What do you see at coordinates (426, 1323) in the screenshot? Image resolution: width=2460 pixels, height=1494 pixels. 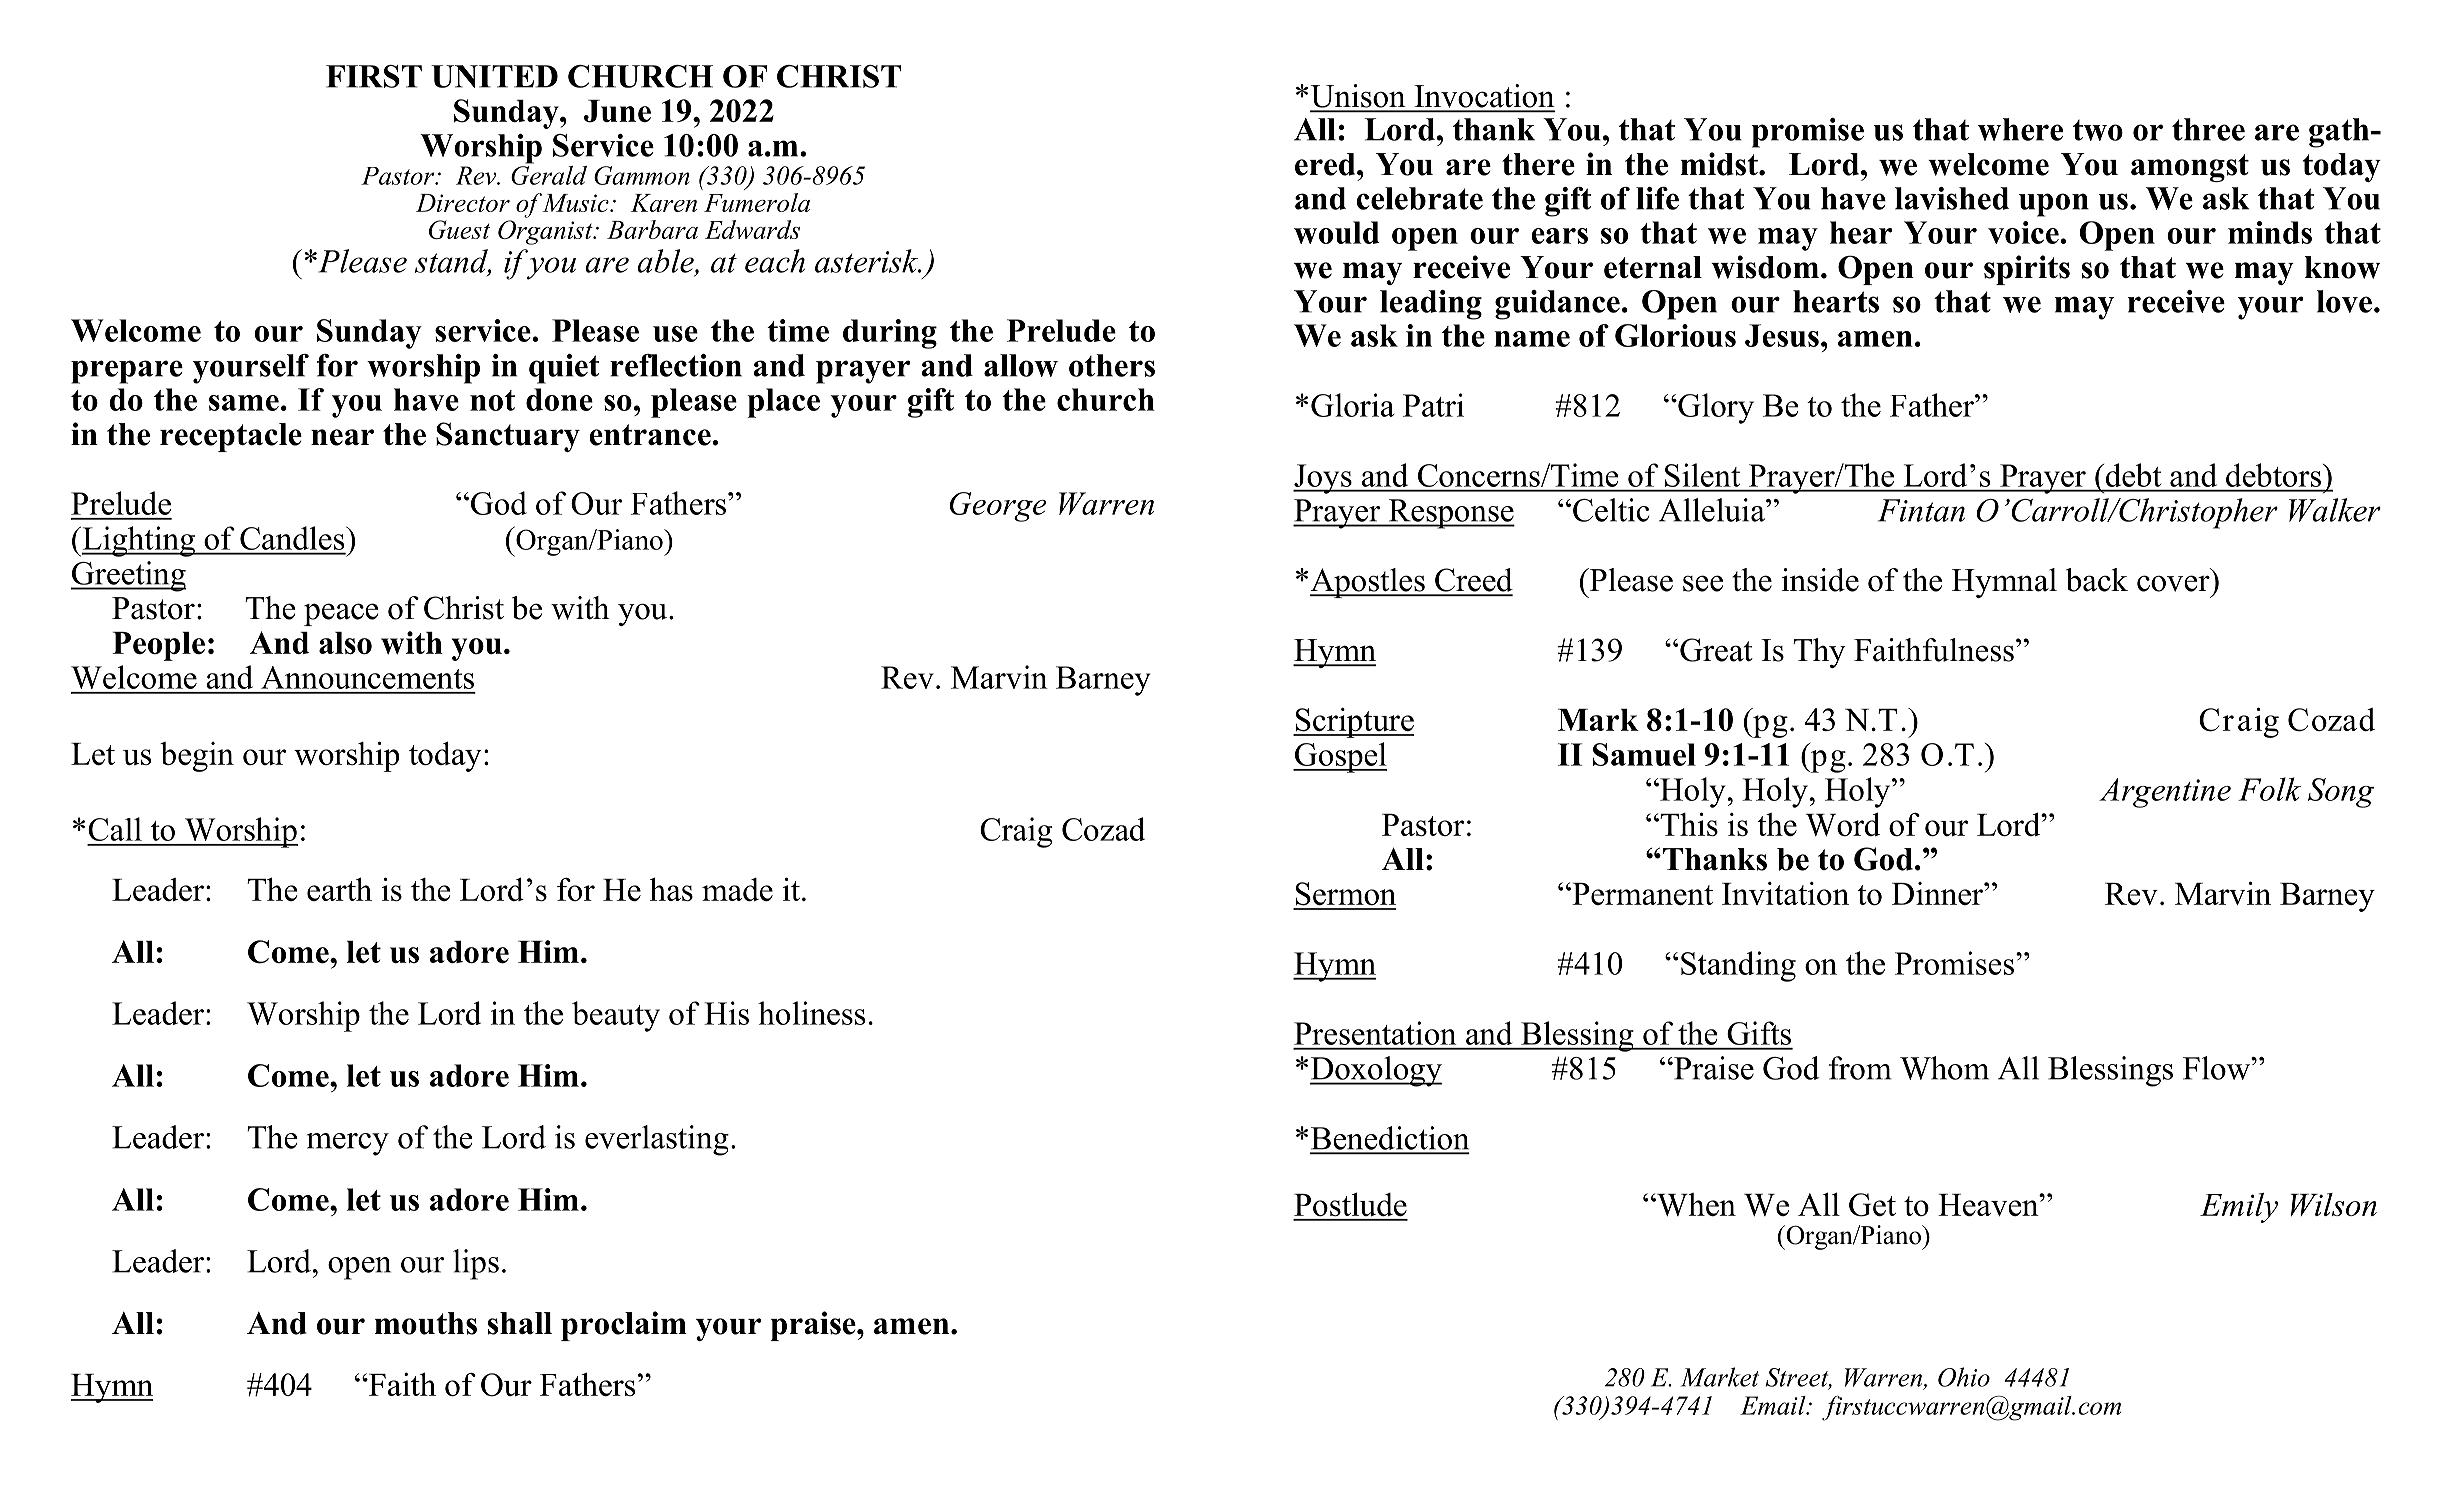 I see `mouths` at bounding box center [426, 1323].
